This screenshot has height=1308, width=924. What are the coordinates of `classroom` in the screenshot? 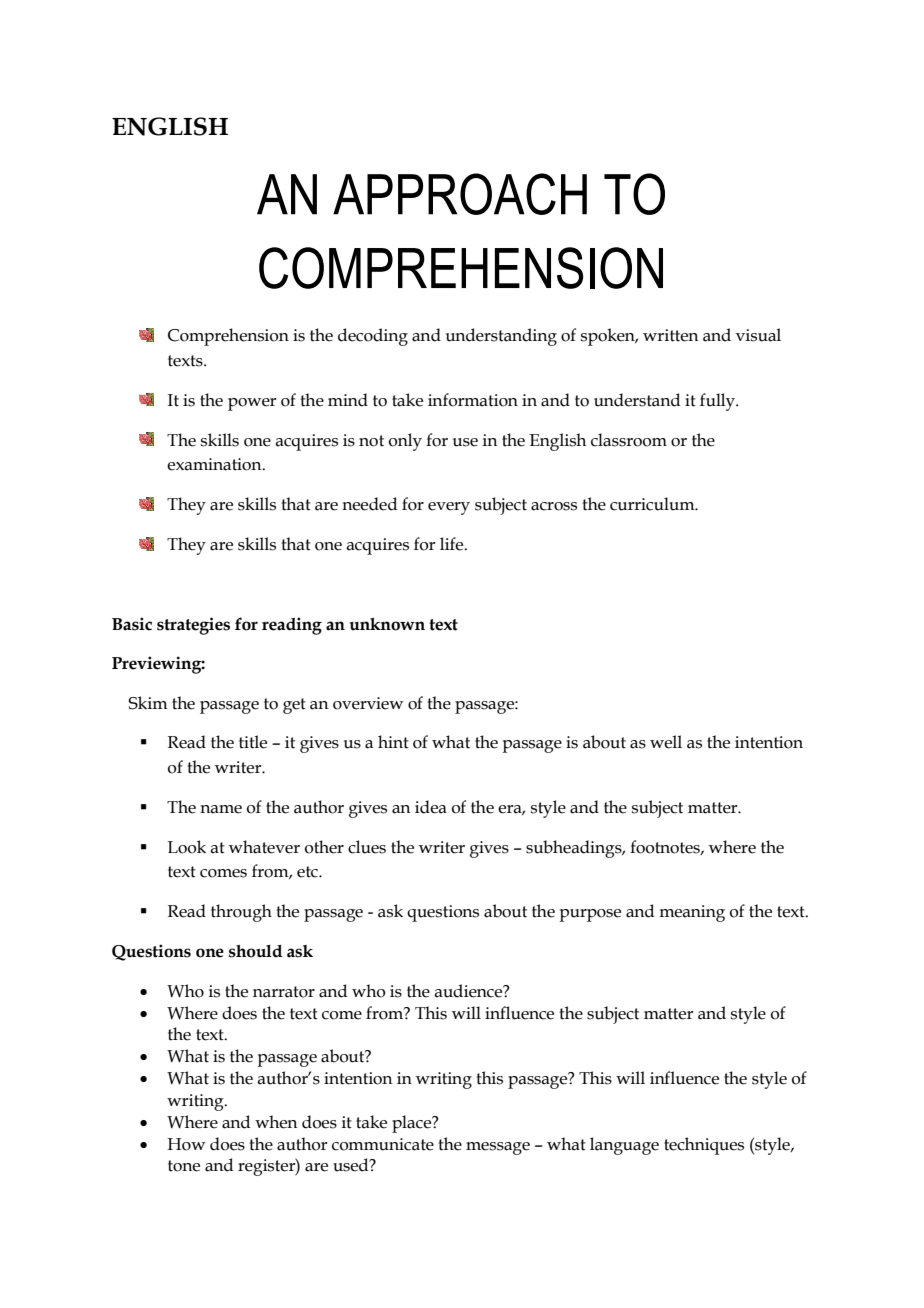 It's located at (629, 440).
